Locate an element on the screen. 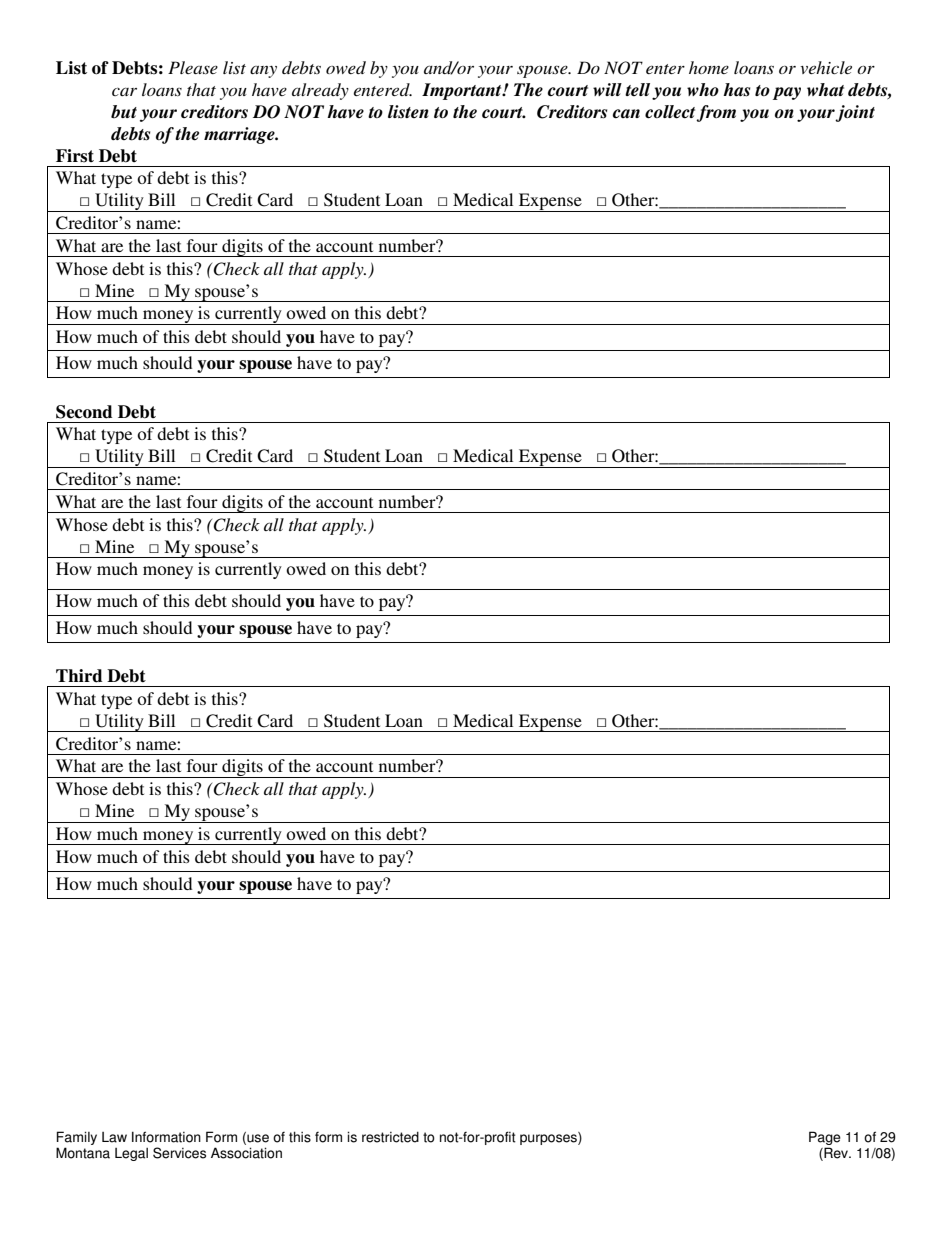 This screenshot has height=1233, width=952. has is located at coordinates (736, 90).
